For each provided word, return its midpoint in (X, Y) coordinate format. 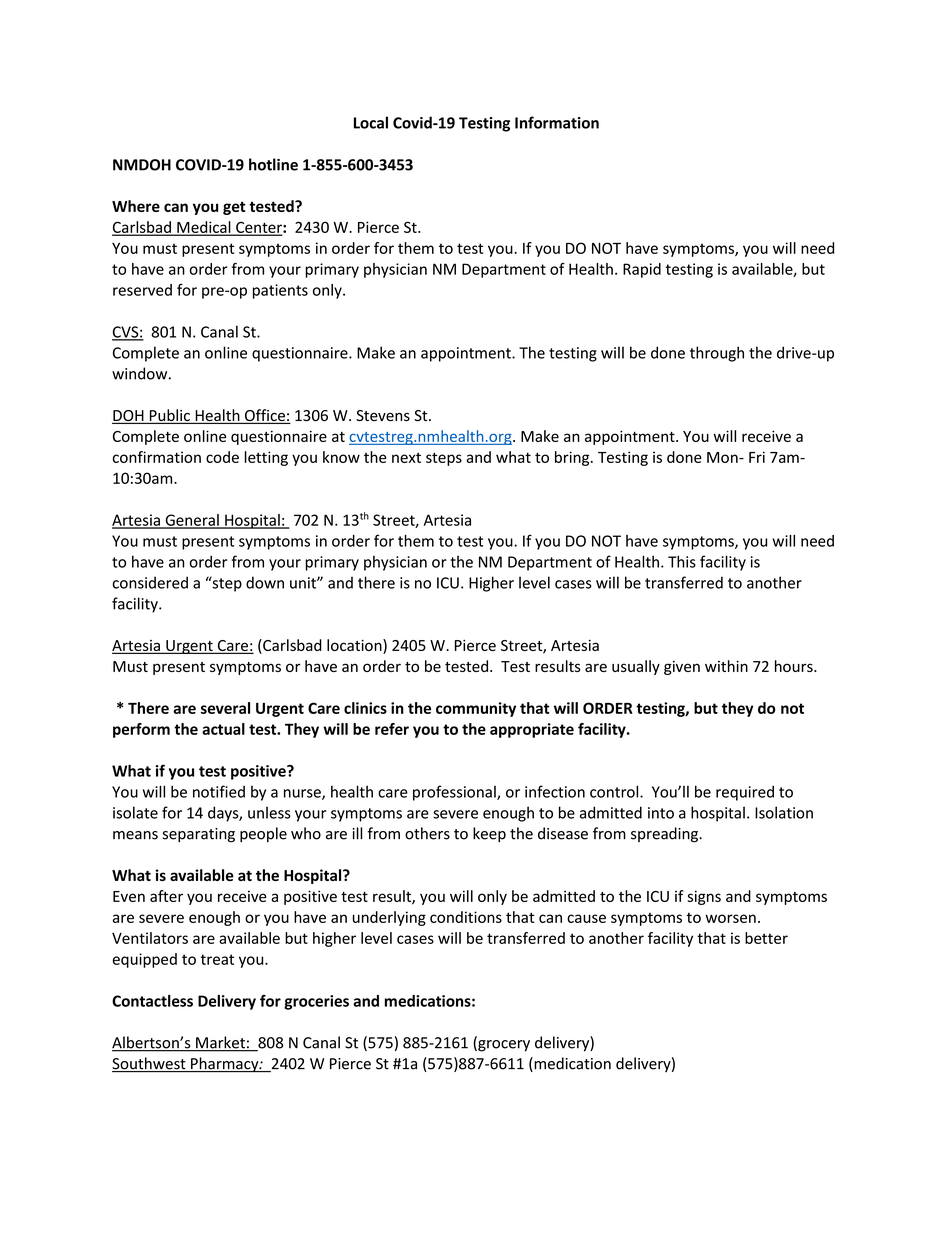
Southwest (150, 1064)
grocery (503, 1046)
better (766, 938)
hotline (273, 164)
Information (557, 122)
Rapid (642, 270)
